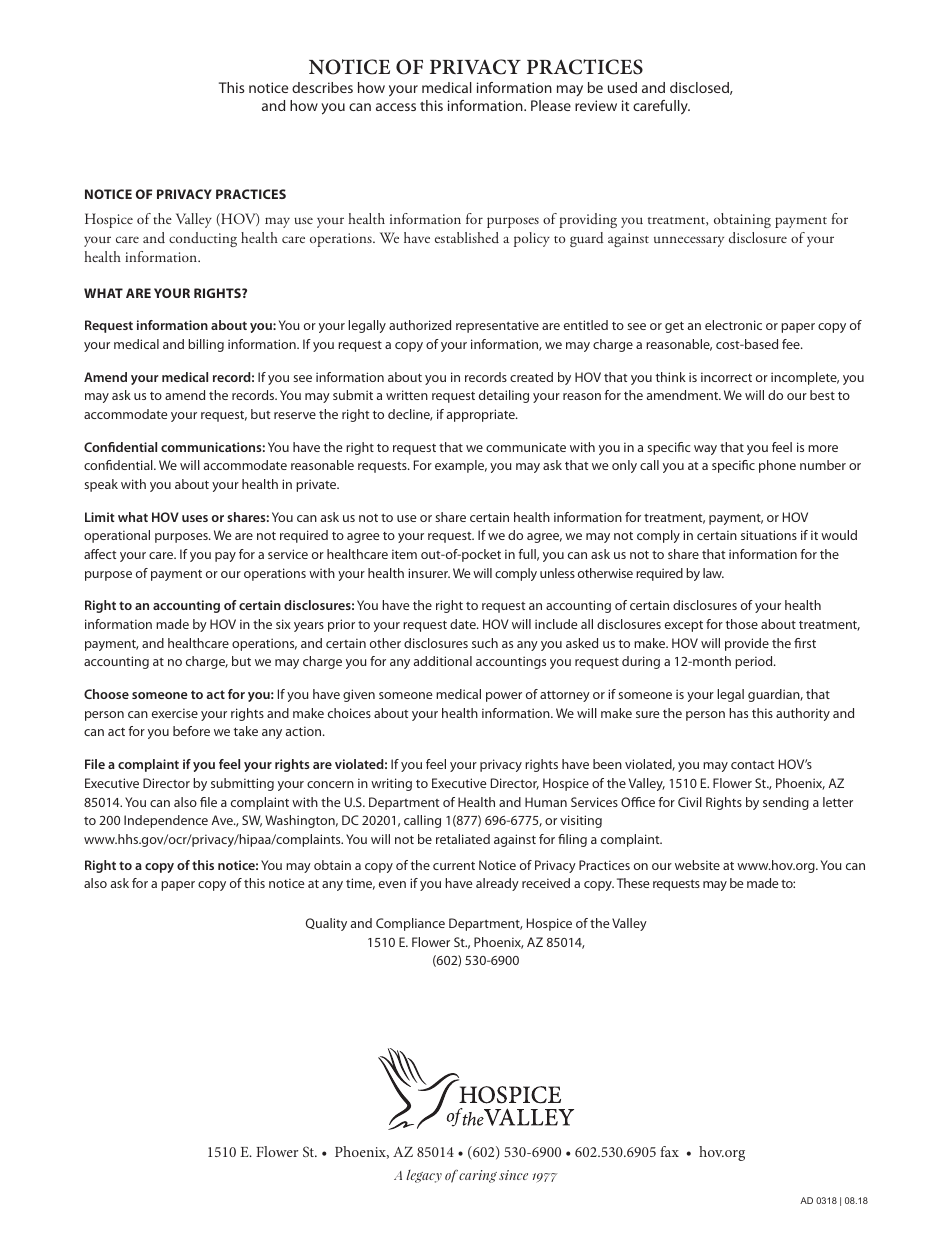 The width and height of the screenshot is (952, 1233). I want to click on incorrect, so click(726, 377).
